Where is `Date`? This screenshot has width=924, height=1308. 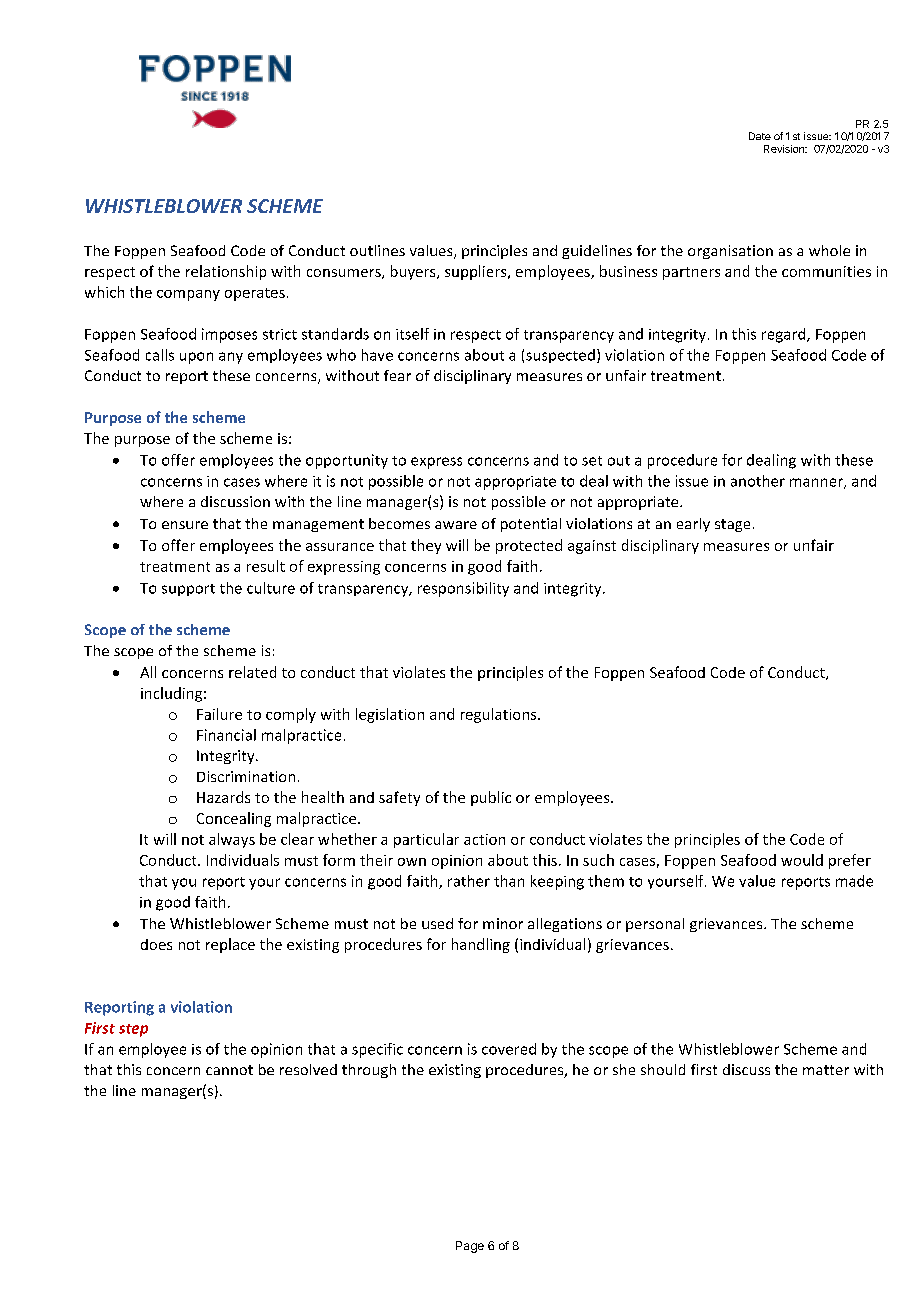 Date is located at coordinates (760, 136).
